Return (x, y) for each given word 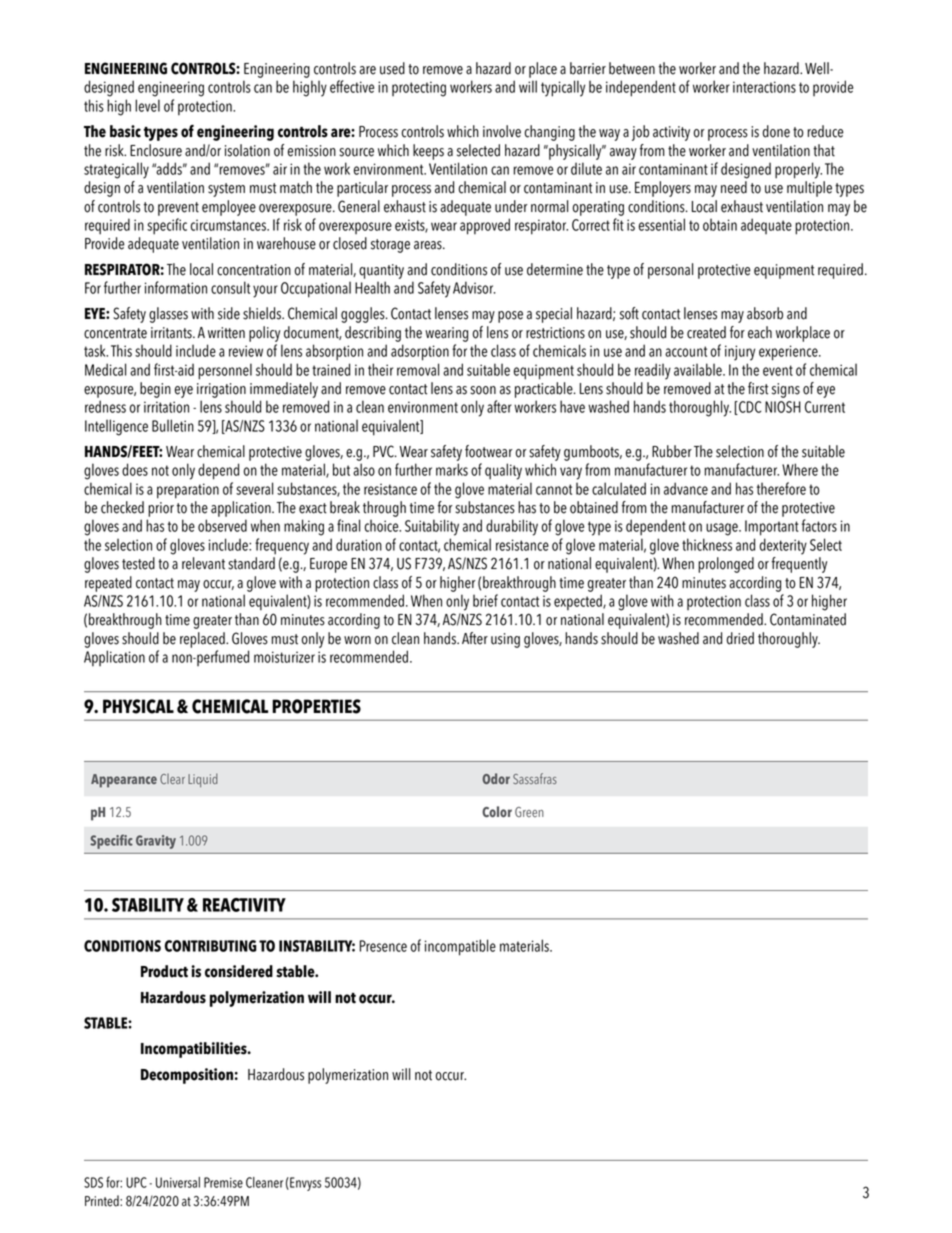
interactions (764, 87)
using (505, 640)
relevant (203, 563)
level (147, 105)
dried (740, 638)
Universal (178, 1182)
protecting (419, 89)
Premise (223, 1182)
